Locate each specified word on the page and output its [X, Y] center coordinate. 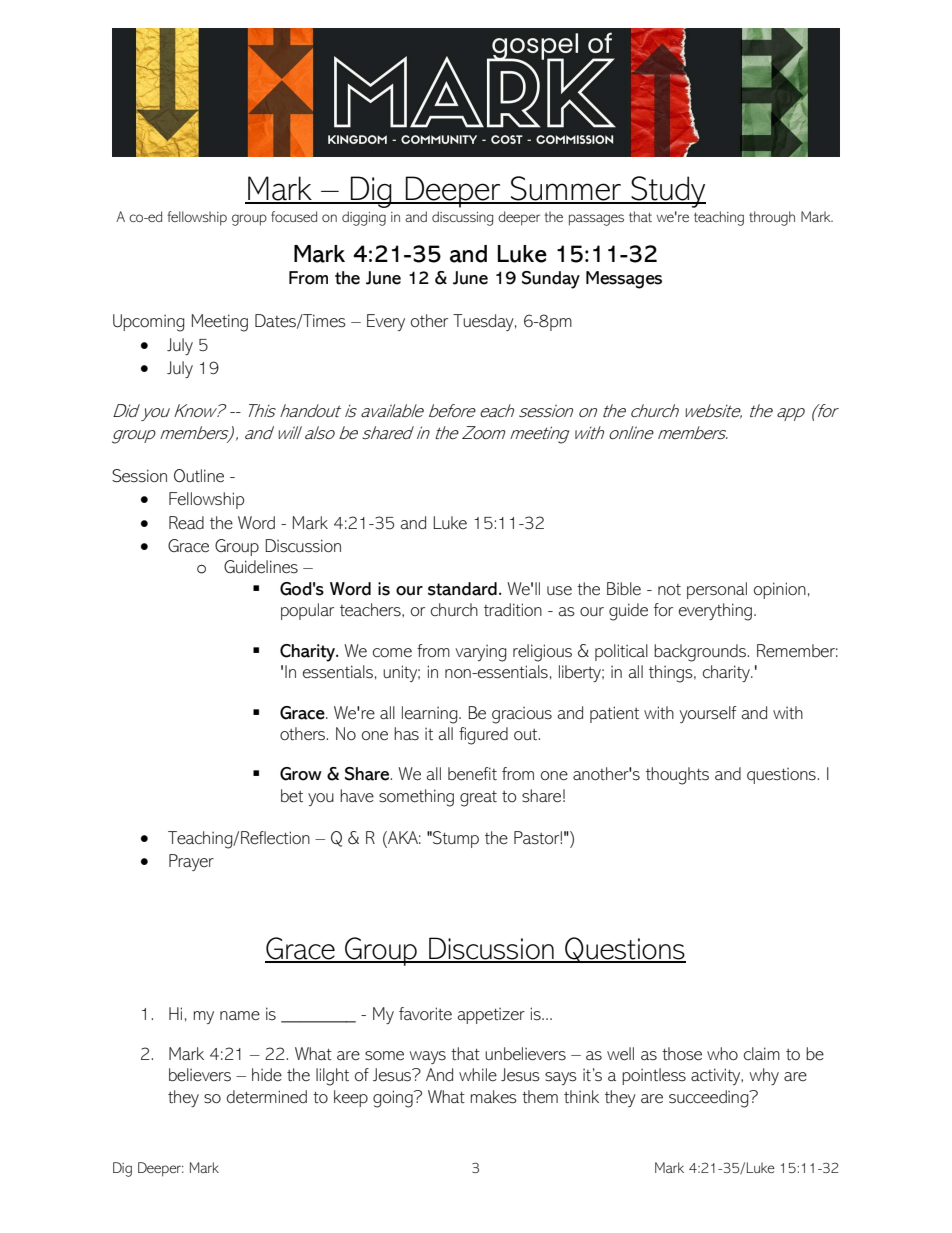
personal [717, 590]
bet [292, 796]
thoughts [677, 776]
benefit [472, 774]
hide [267, 1074]
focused [294, 216]
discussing [462, 218]
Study [667, 192]
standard [462, 589]
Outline [199, 476]
